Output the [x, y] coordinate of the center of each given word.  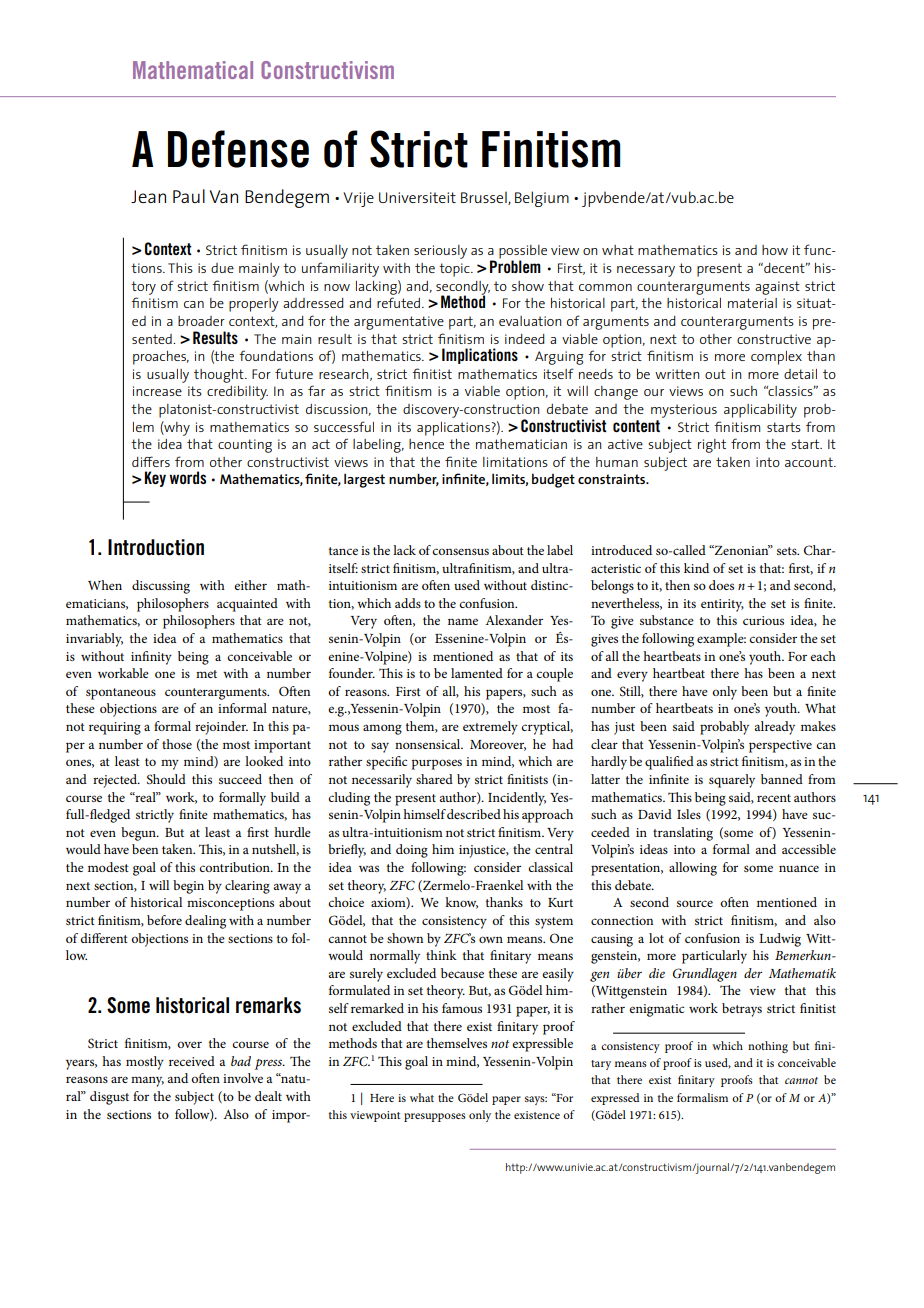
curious [763, 620]
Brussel [485, 198]
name [463, 621]
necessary [646, 271]
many [147, 1081]
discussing [161, 587]
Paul [189, 196]
